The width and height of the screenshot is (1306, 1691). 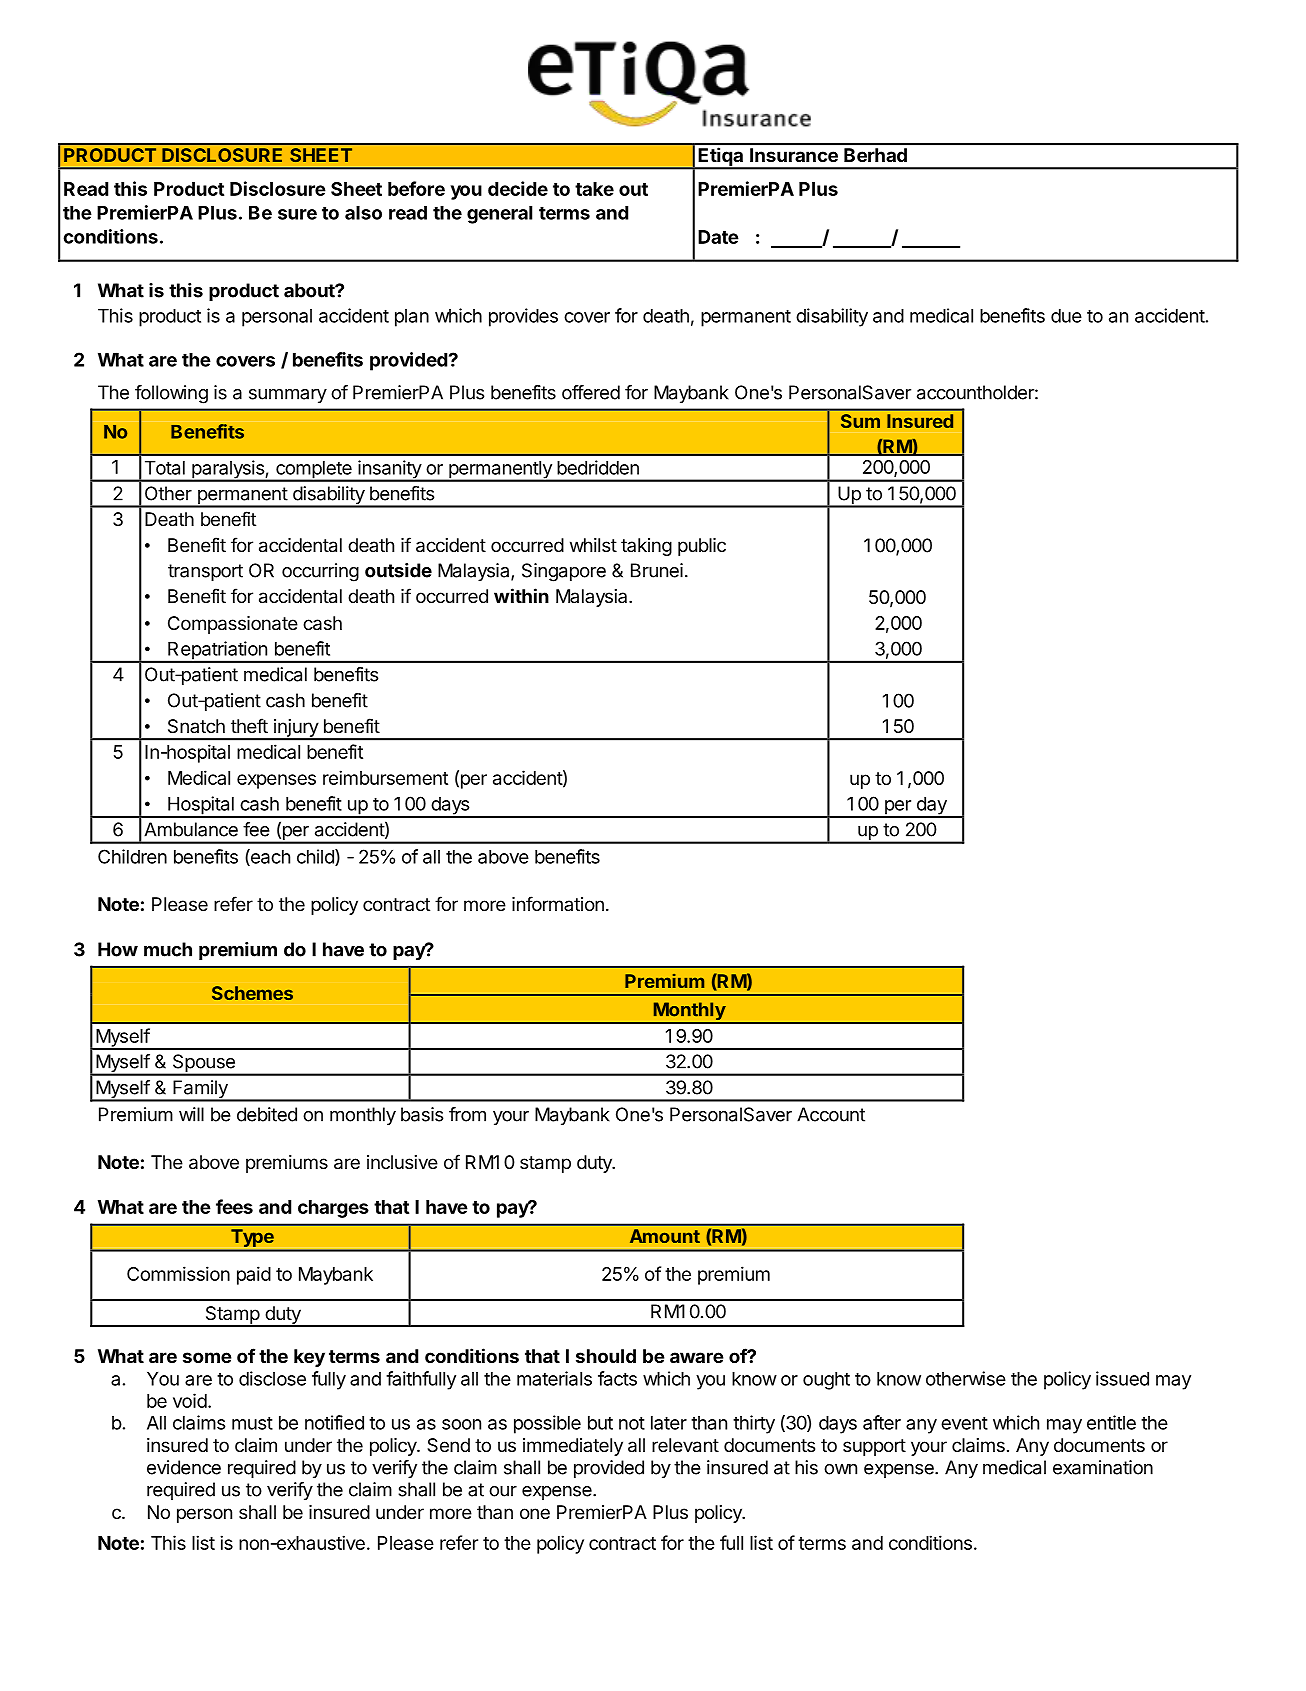 What do you see at coordinates (363, 213) in the screenshot?
I see `also` at bounding box center [363, 213].
